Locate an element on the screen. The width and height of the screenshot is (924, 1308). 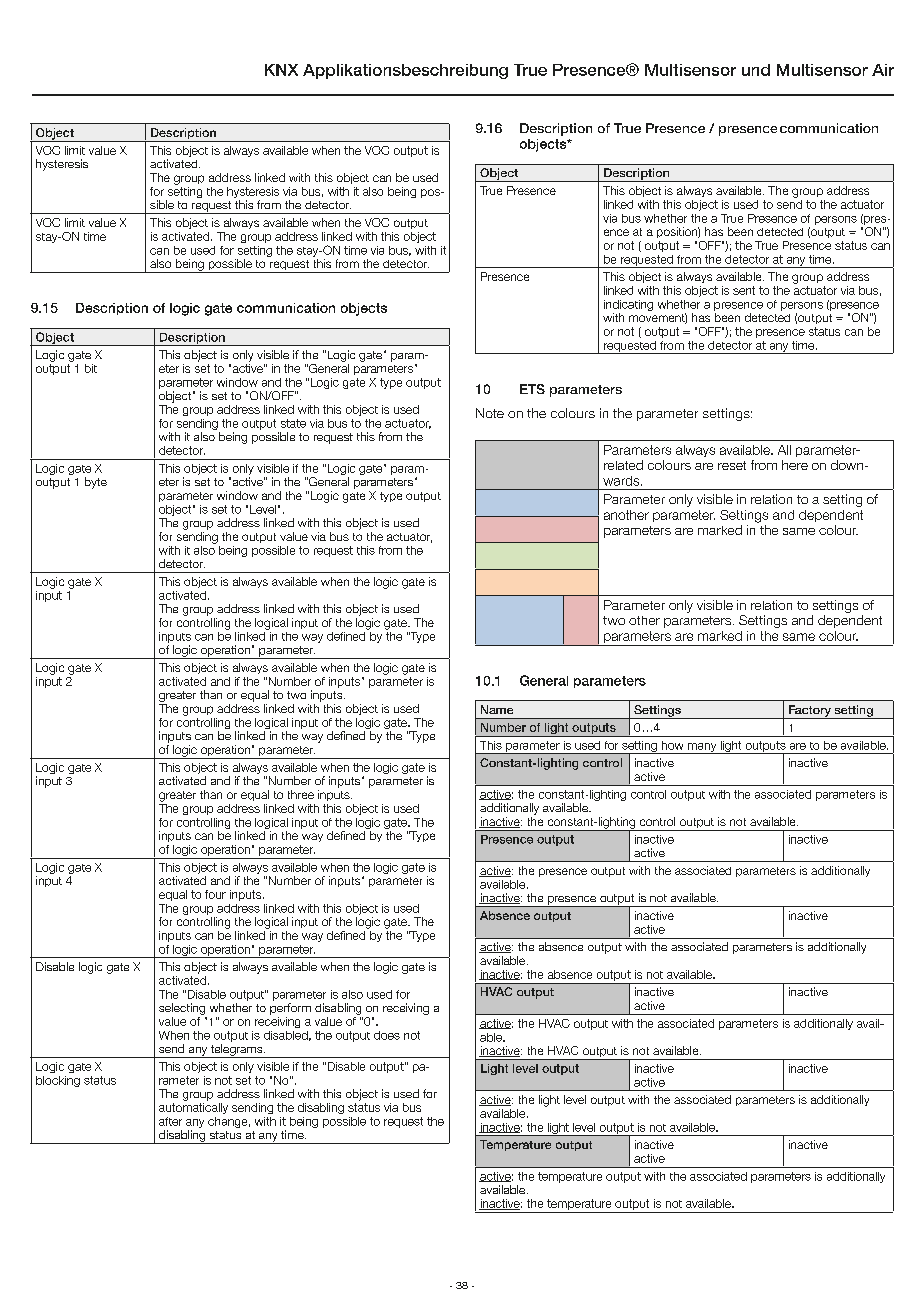
Note is located at coordinates (490, 413).
